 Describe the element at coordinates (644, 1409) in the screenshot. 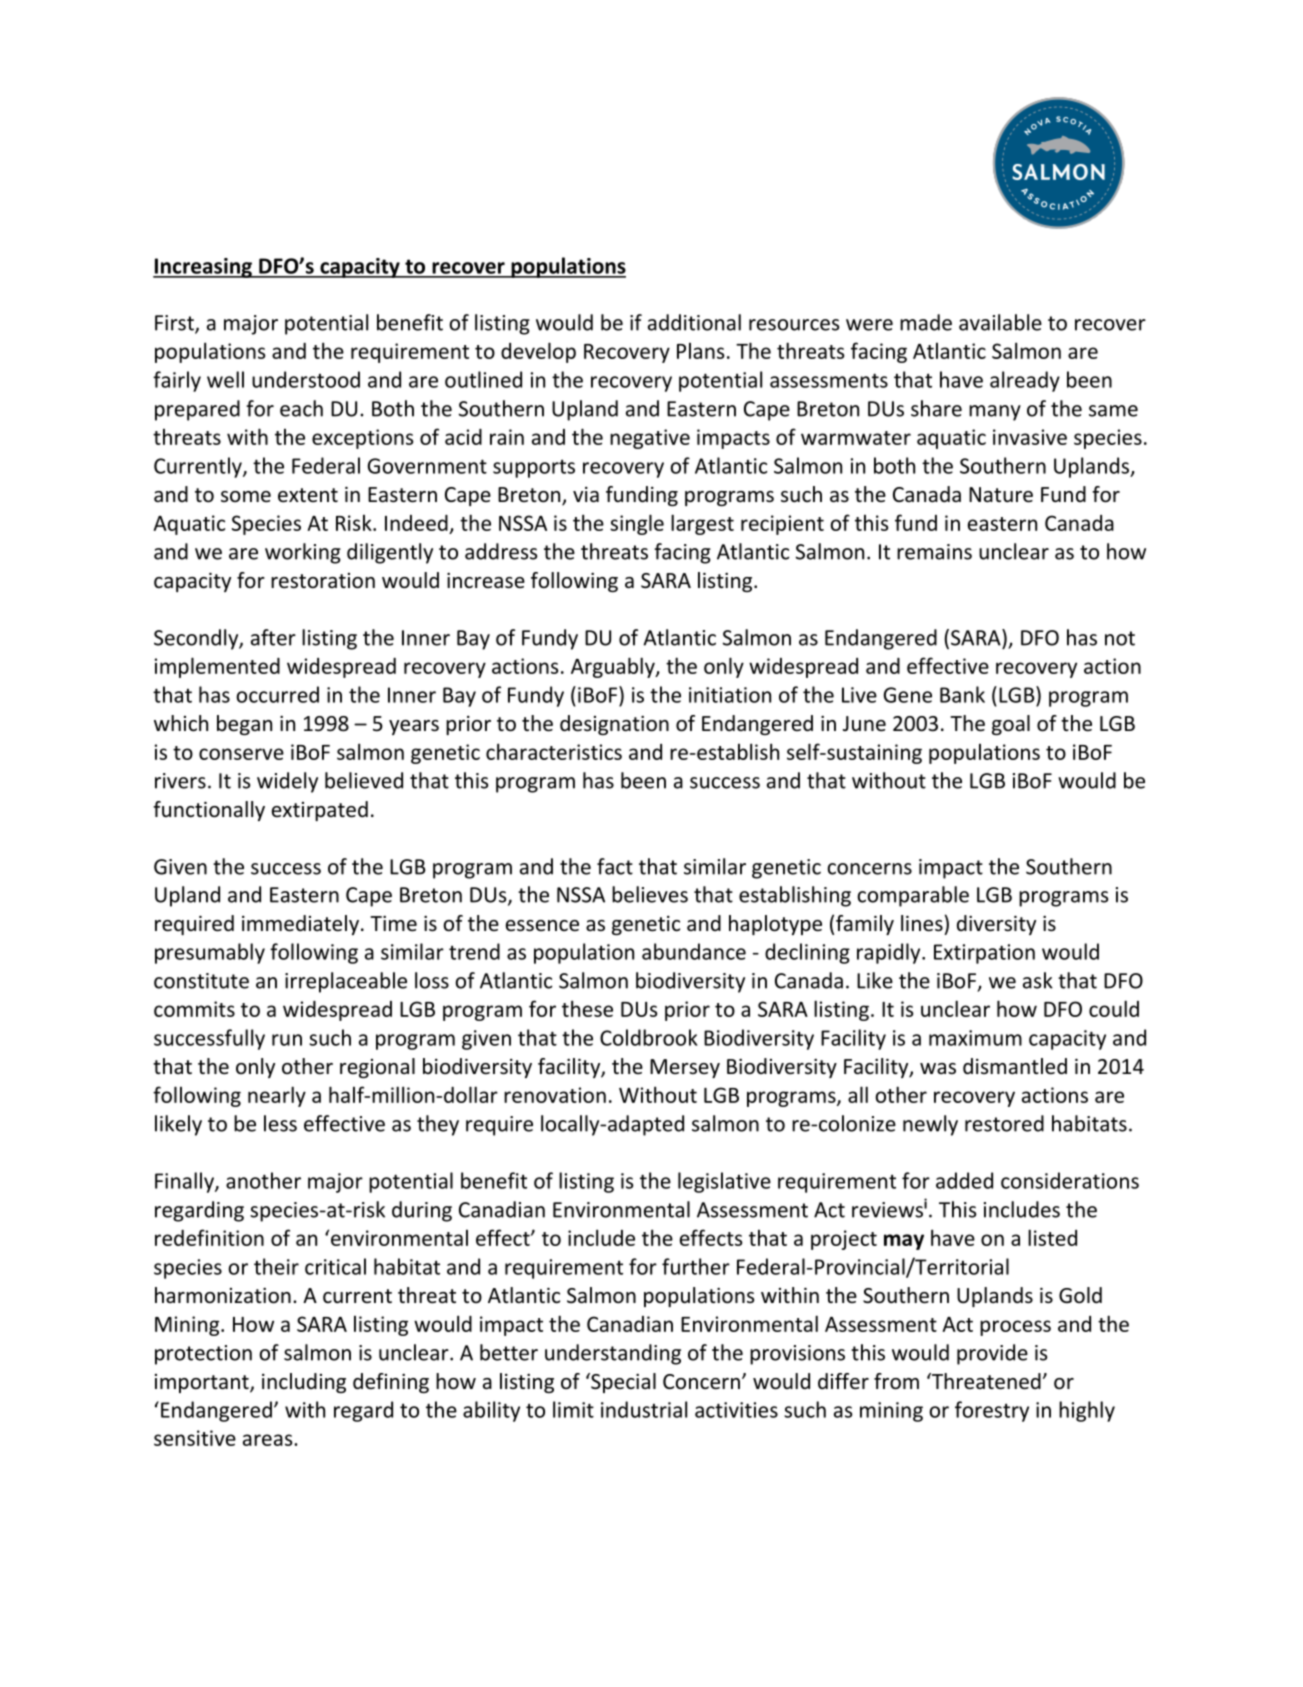

I see `industrial` at that location.
